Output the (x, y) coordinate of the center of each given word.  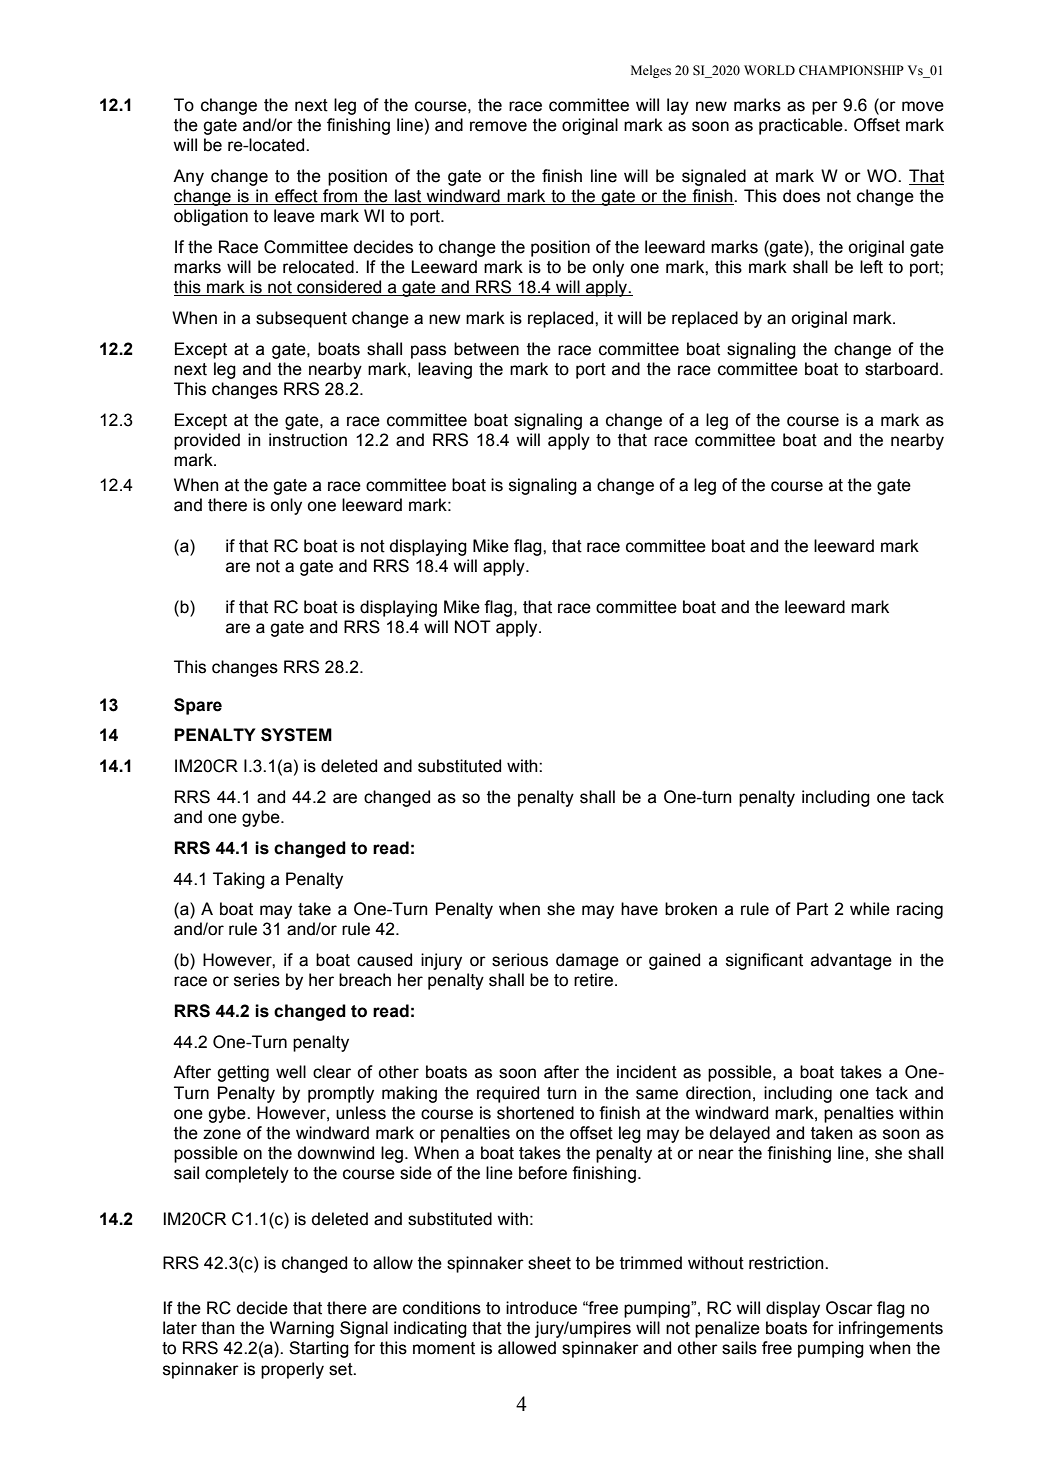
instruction (308, 440)
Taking (239, 880)
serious (520, 960)
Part (812, 909)
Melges (651, 71)
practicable (802, 126)
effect (296, 196)
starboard (901, 369)
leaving (445, 370)
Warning (302, 1329)
